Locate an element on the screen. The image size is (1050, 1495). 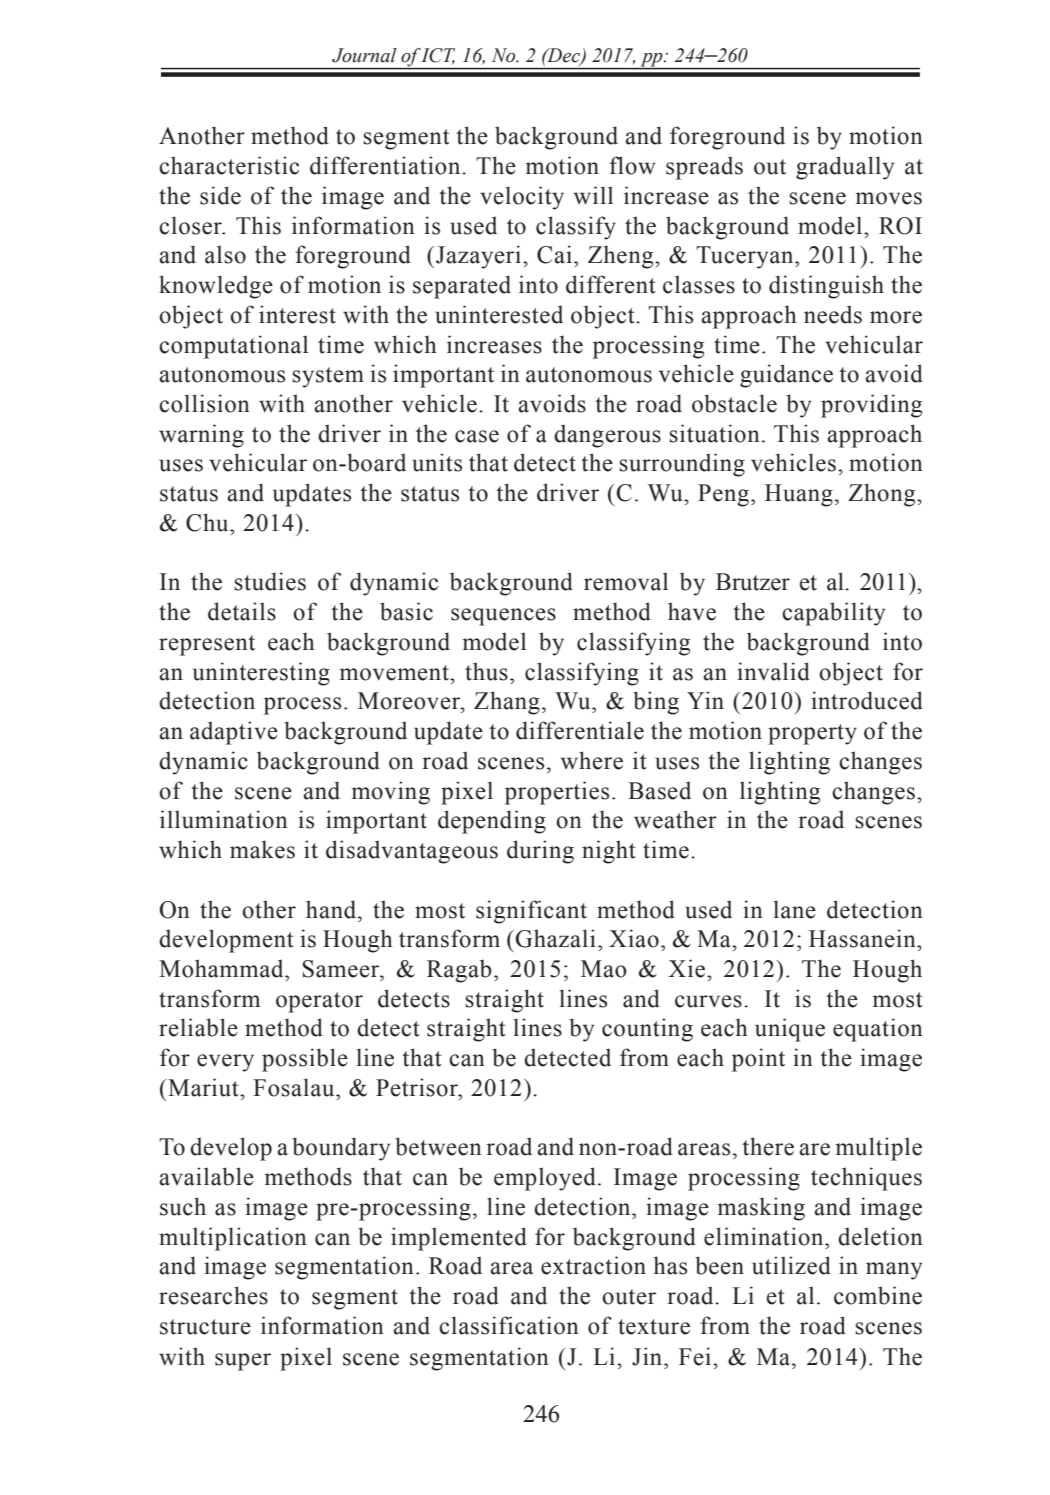
utilized is located at coordinates (791, 1265).
